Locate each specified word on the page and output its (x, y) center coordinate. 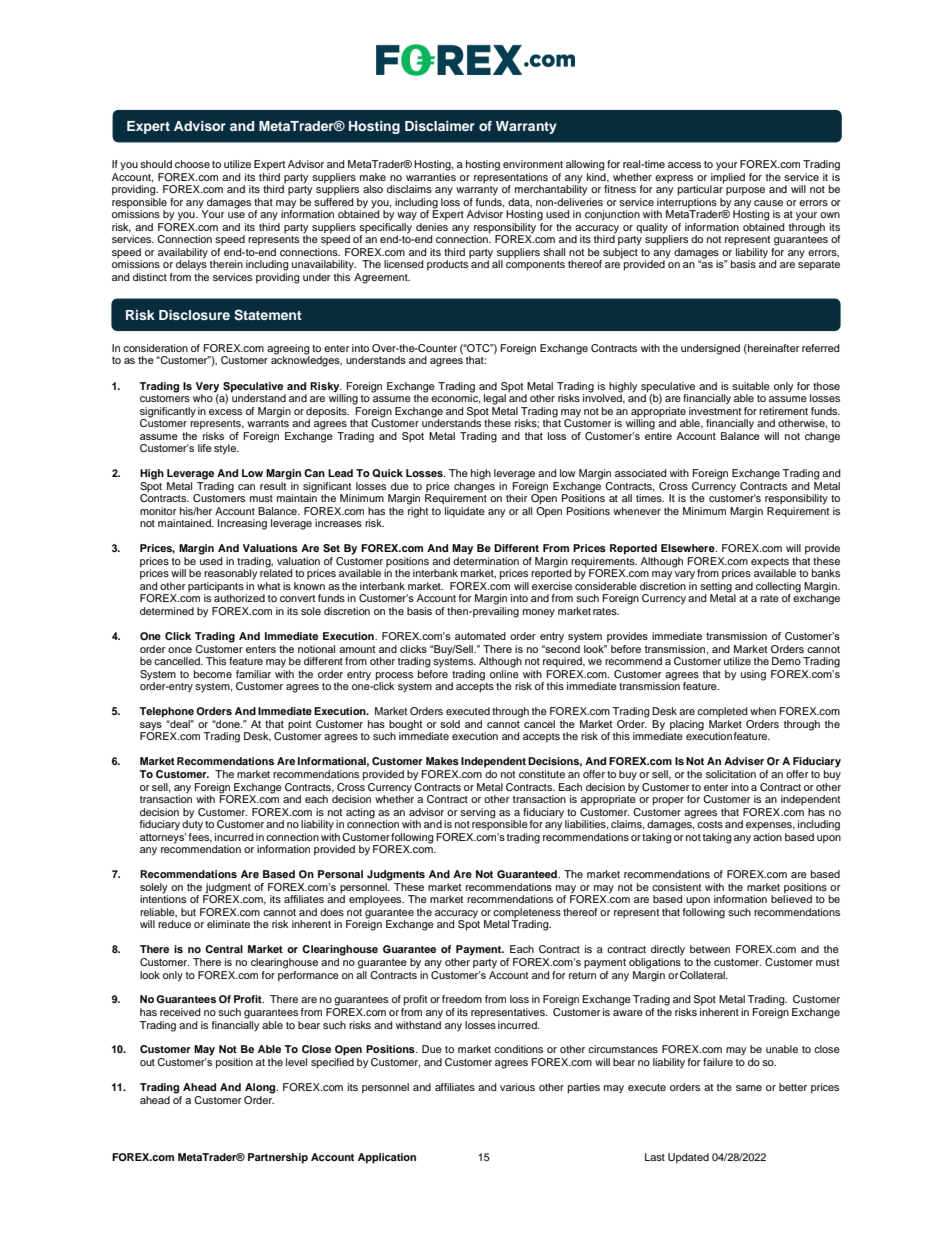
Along (261, 1088)
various (517, 1087)
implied (727, 179)
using (753, 675)
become (213, 674)
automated (480, 636)
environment (533, 164)
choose (192, 164)
